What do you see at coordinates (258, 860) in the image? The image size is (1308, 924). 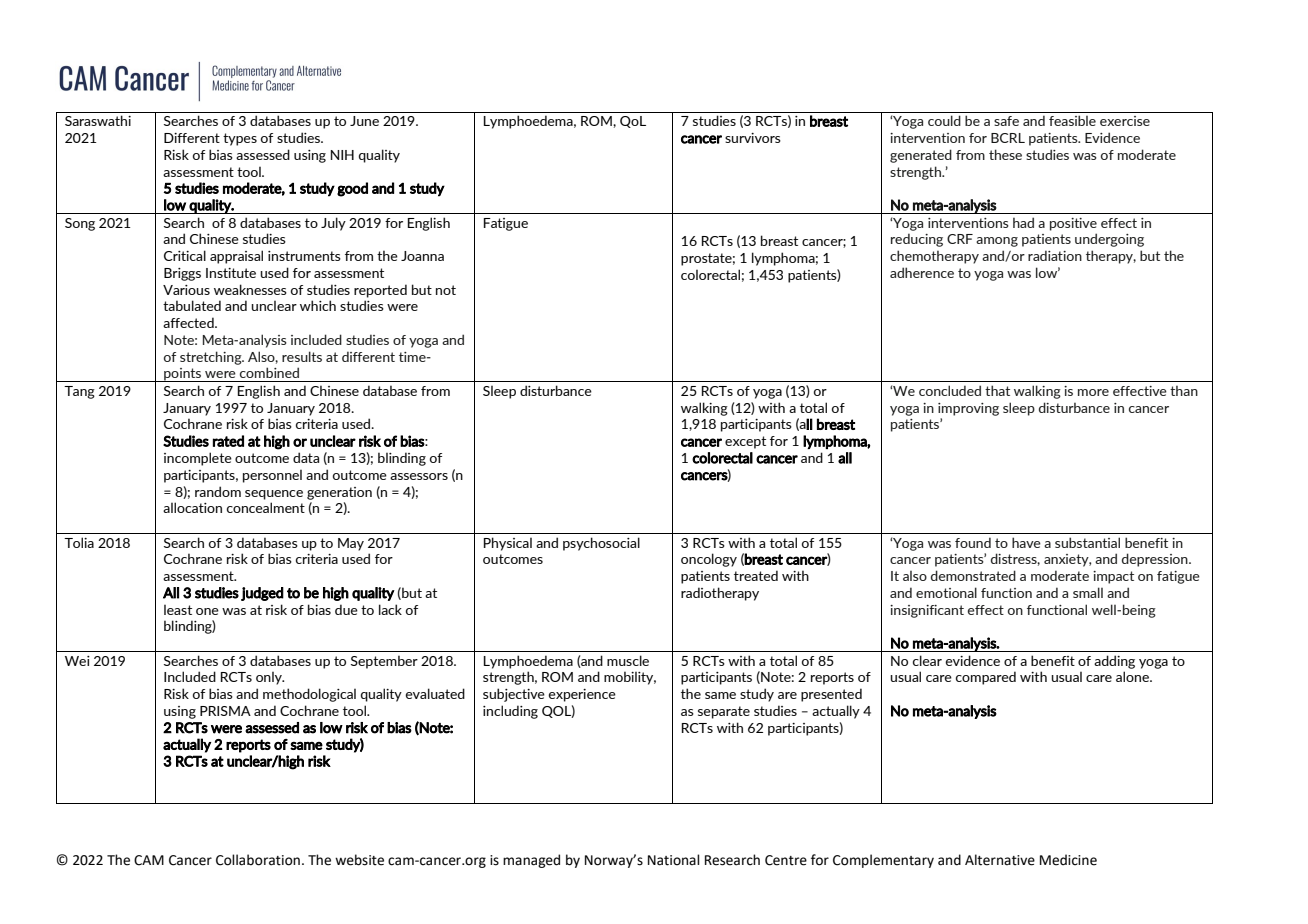 I see `Collaboration` at bounding box center [258, 860].
